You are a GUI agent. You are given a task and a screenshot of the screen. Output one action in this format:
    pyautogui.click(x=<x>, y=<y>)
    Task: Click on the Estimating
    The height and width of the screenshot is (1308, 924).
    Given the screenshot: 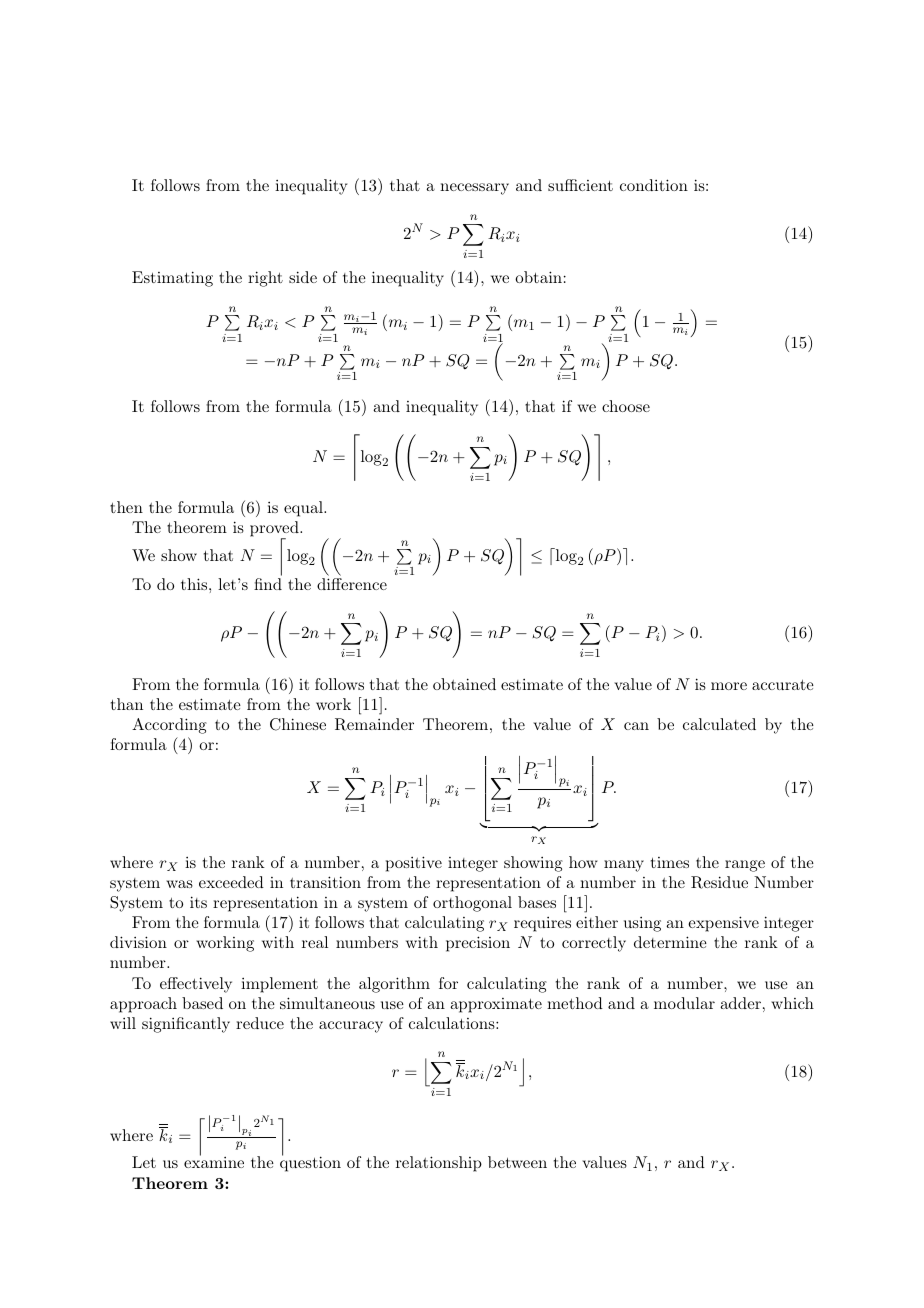 What is the action you would take?
    pyautogui.click(x=172, y=279)
